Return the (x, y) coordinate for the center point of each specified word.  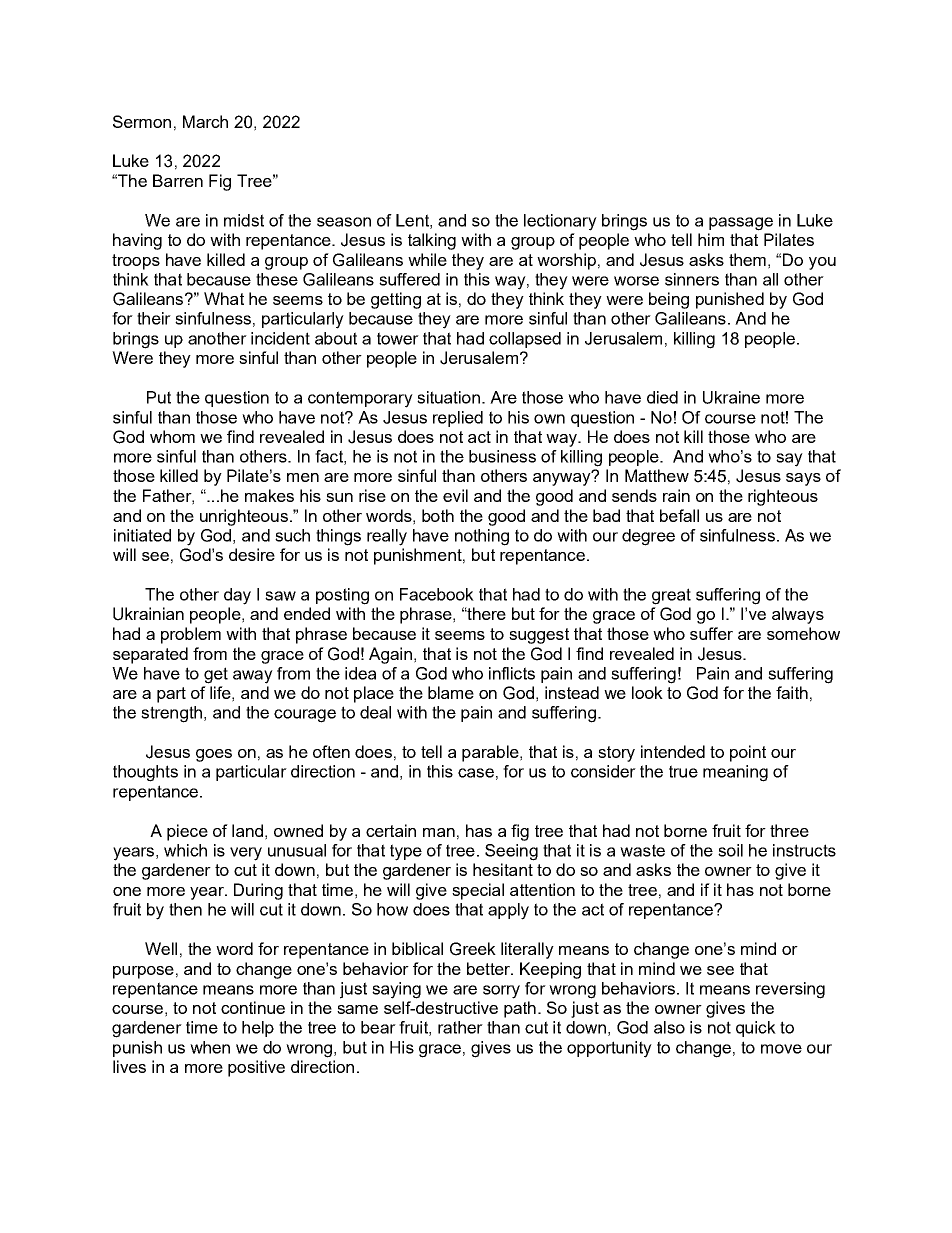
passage (741, 224)
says (803, 479)
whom (172, 436)
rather (460, 1027)
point (748, 753)
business (502, 456)
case (476, 773)
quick (756, 1029)
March (205, 121)
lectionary (560, 222)
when (210, 1047)
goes (214, 755)
